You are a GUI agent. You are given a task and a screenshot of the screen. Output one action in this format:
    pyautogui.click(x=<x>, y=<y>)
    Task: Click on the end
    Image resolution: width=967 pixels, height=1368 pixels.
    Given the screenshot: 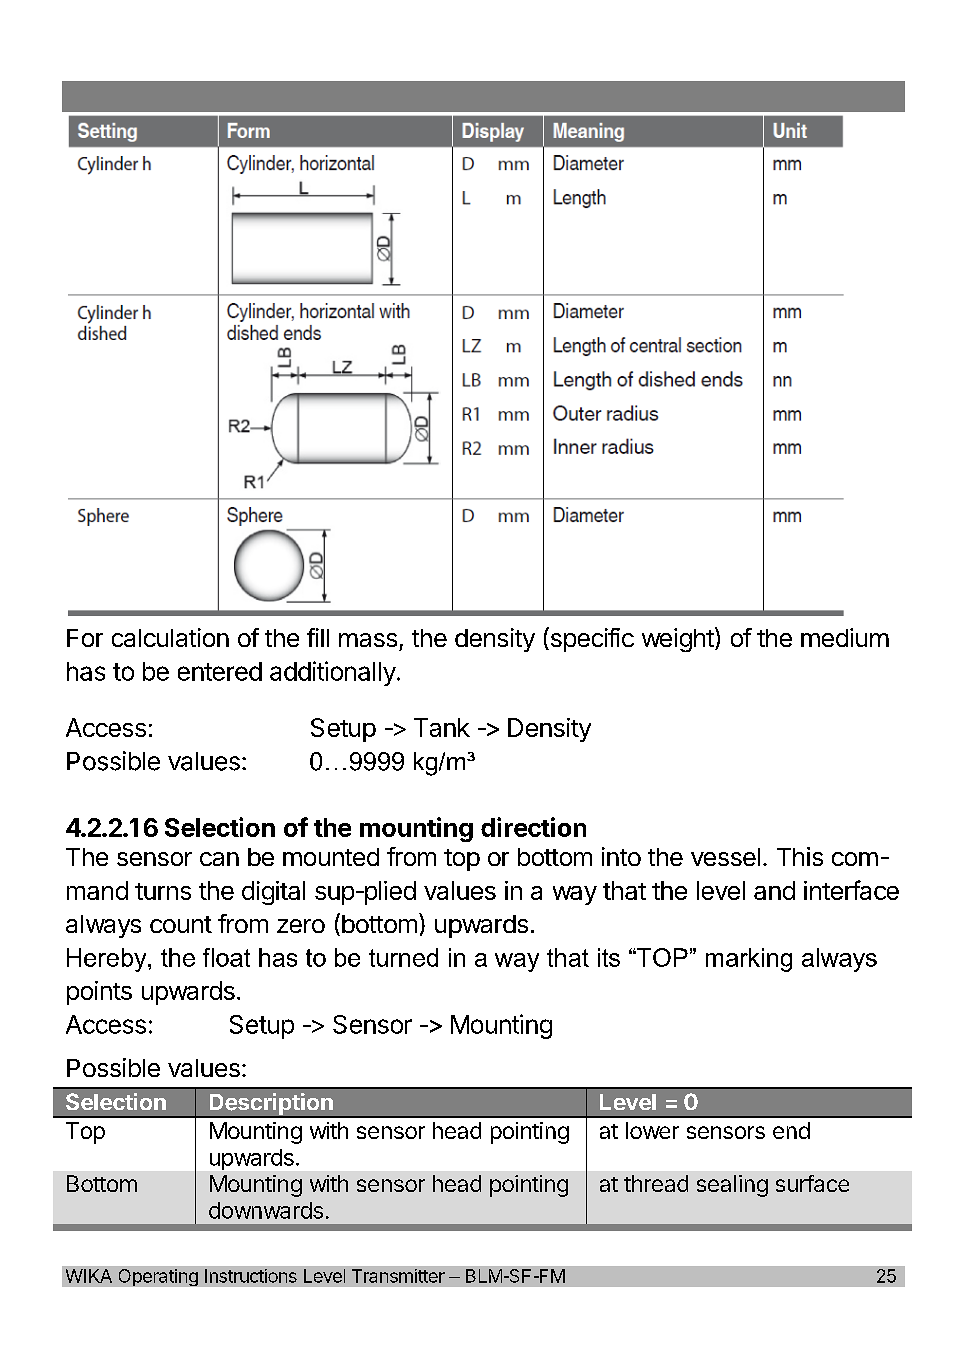 What is the action you would take?
    pyautogui.click(x=791, y=1130)
